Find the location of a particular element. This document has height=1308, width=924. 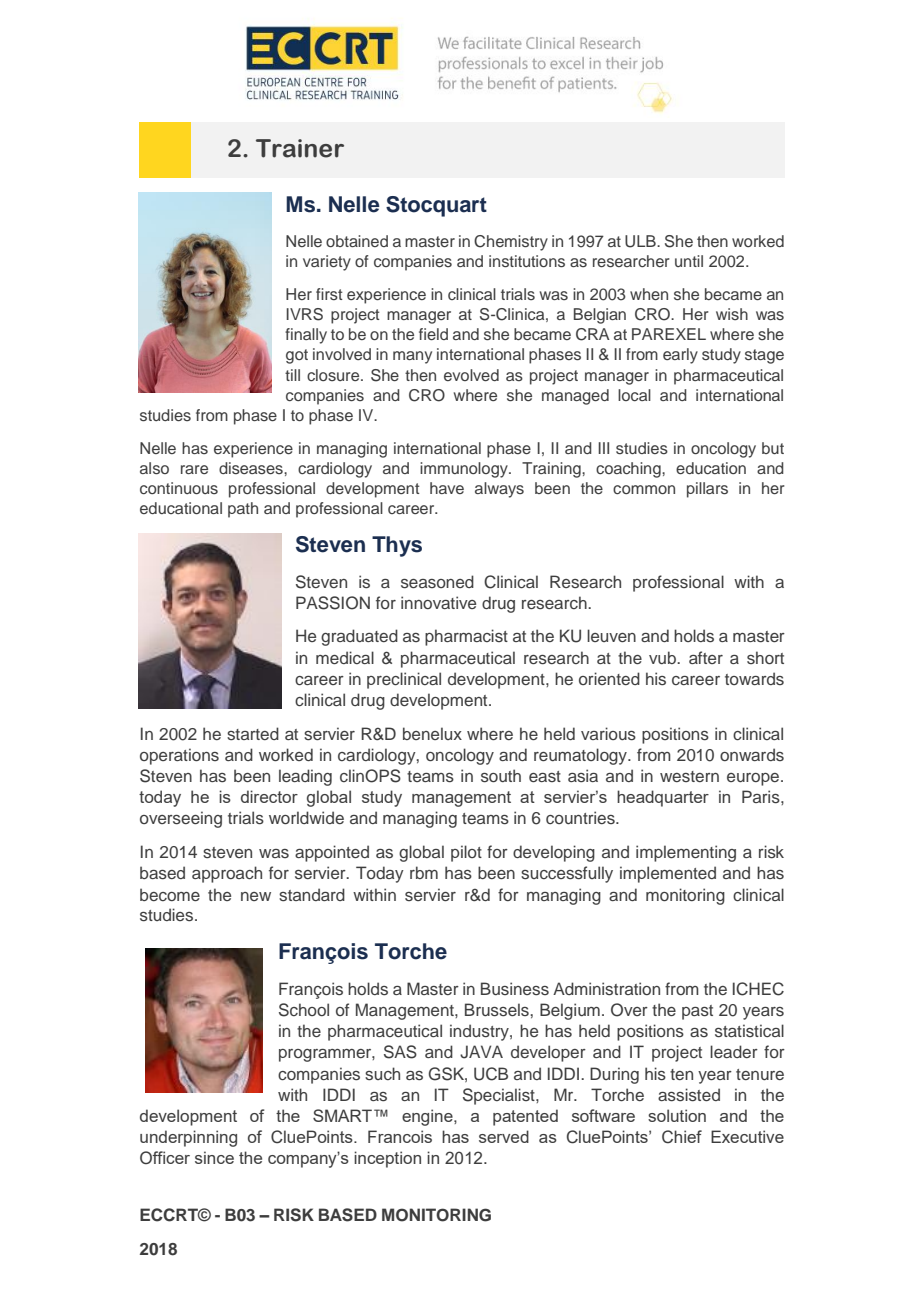

western is located at coordinates (689, 776).
